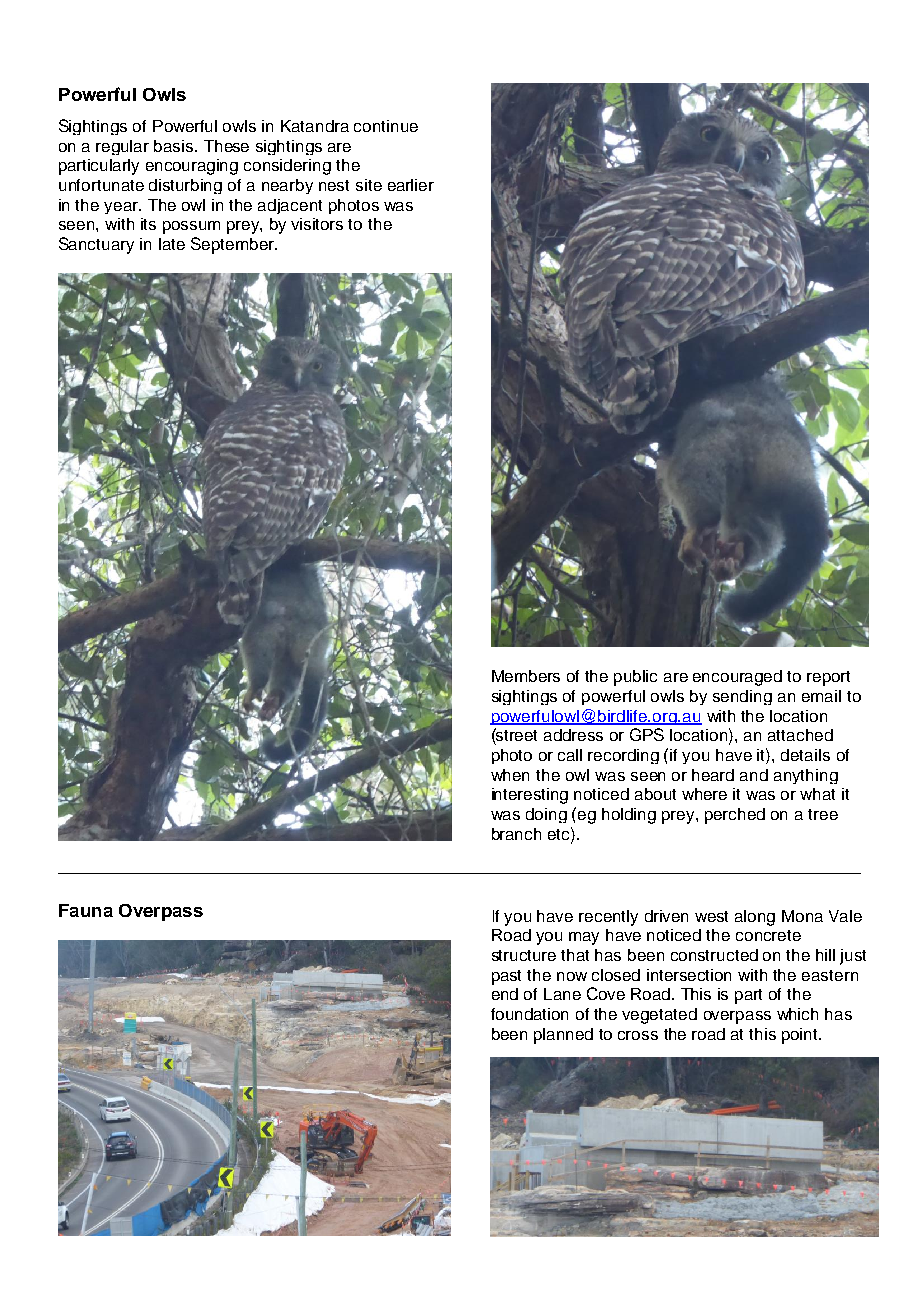  Describe the element at coordinates (172, 244) in the screenshot. I see `late` at that location.
